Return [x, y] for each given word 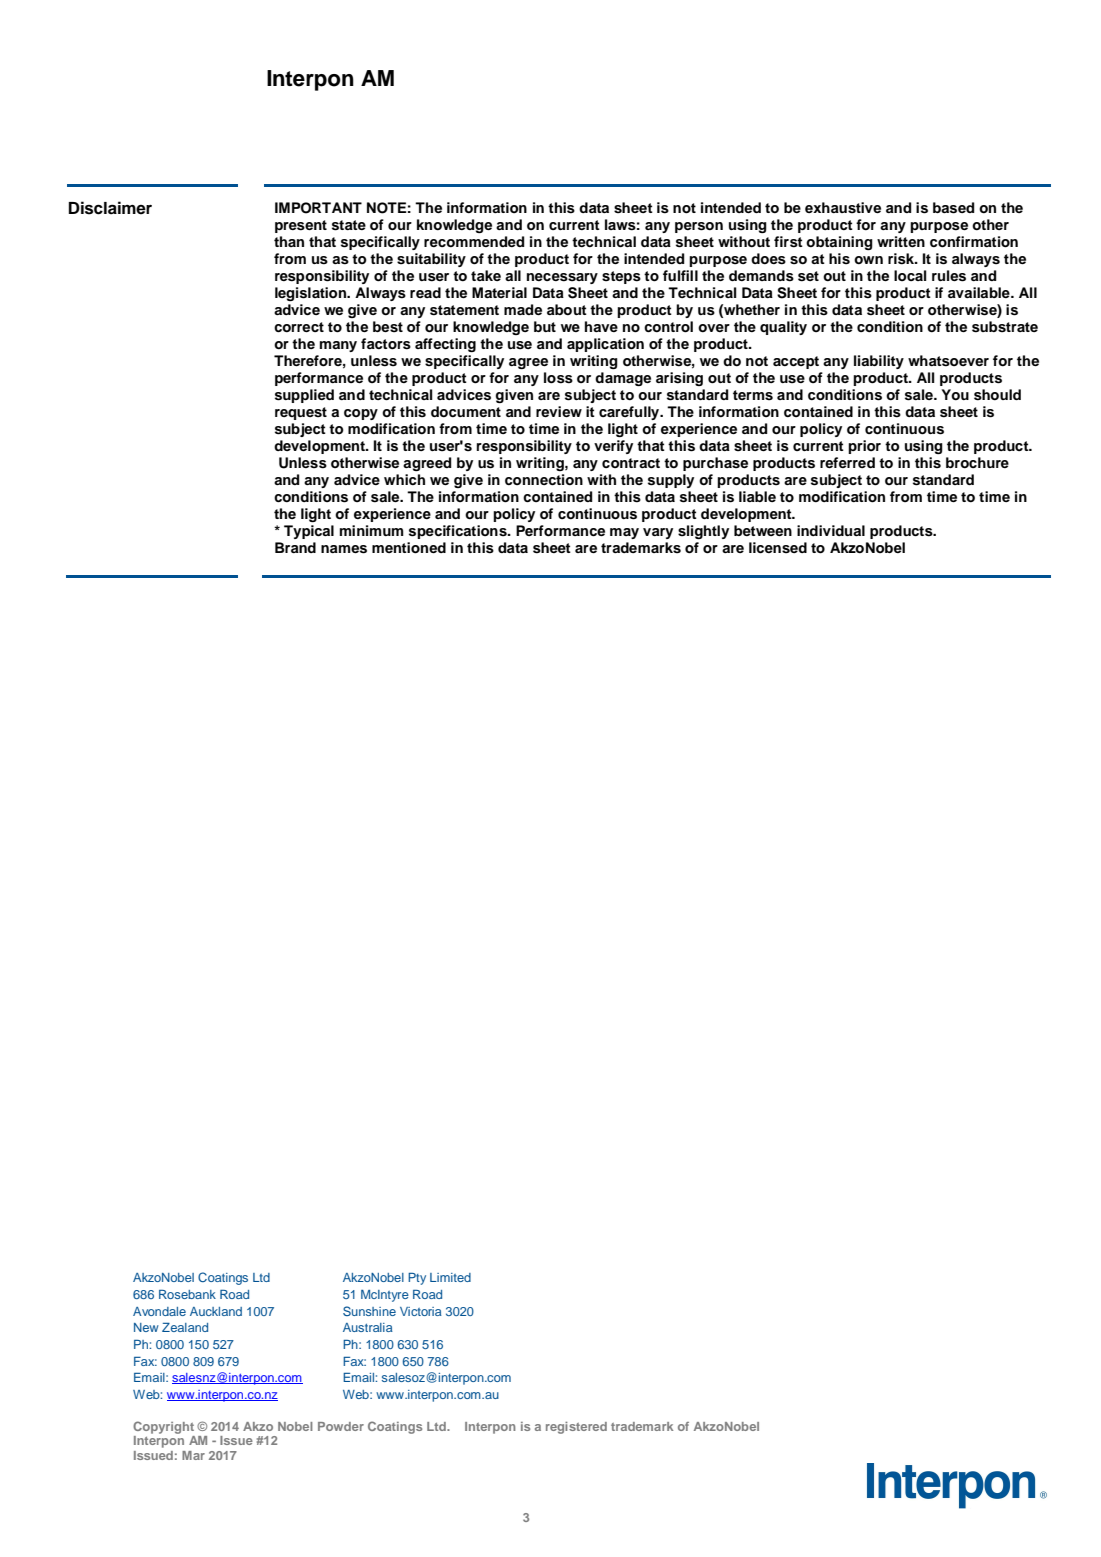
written [901, 241]
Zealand [185, 1327]
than [289, 241]
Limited [450, 1277]
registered [576, 1428]
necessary [562, 278]
